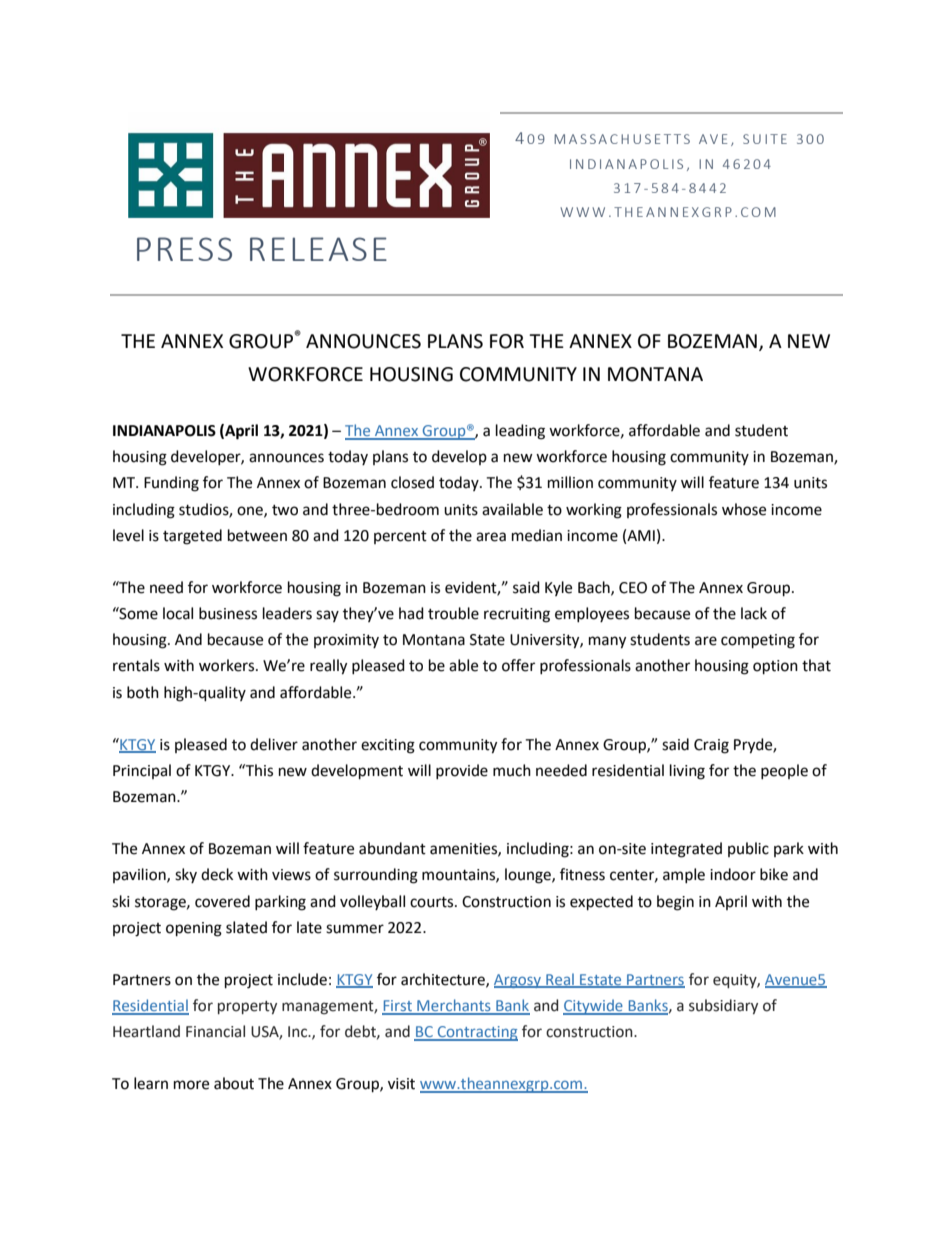 This screenshot has height=1233, width=952. Describe the element at coordinates (318, 249) in the screenshot. I see `RELEASE` at that location.
